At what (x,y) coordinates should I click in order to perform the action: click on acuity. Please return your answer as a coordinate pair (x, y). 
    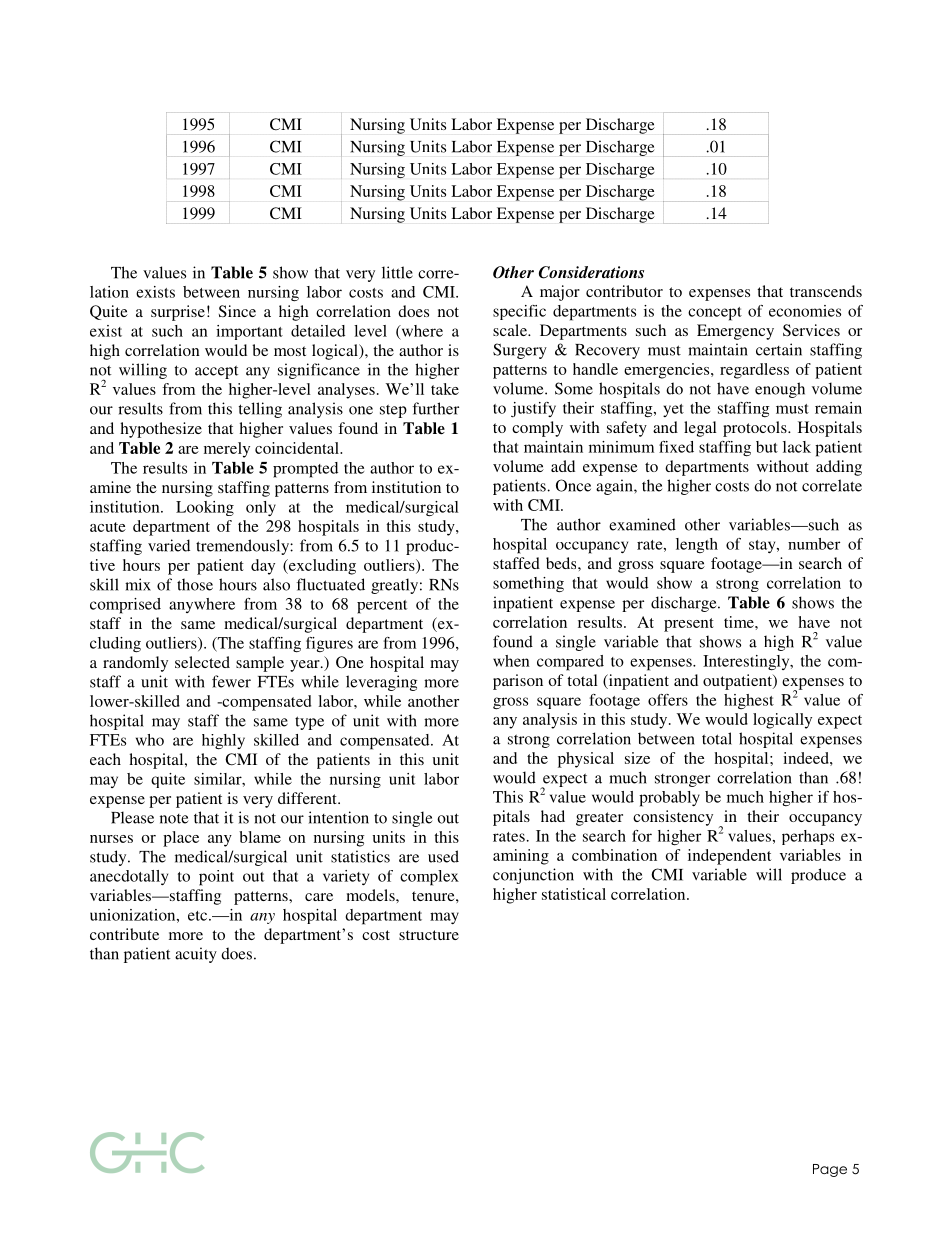
    Looking at the image, I should click on (196, 955).
